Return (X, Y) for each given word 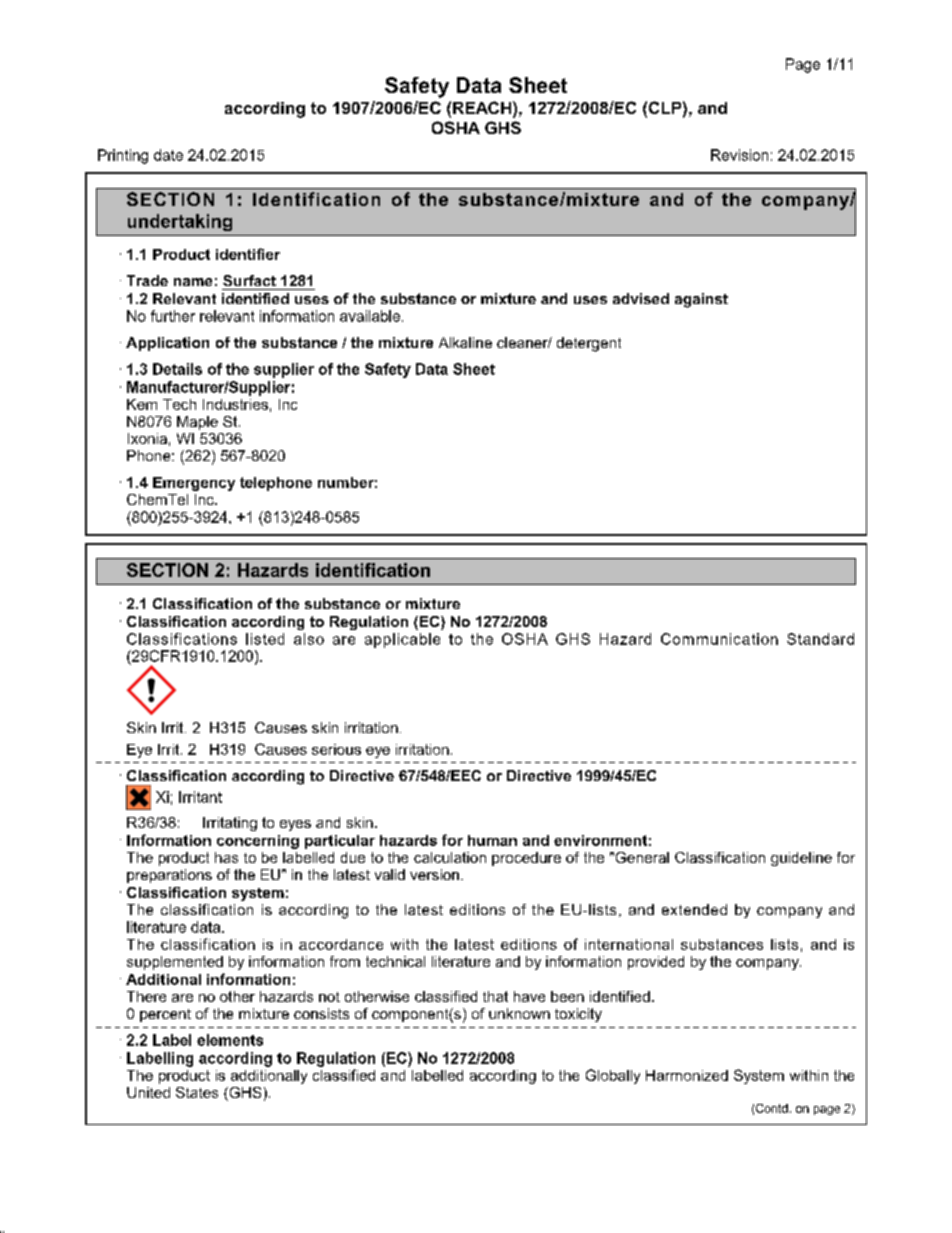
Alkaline (465, 342)
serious (336, 749)
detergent (589, 344)
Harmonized (687, 1075)
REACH (482, 107)
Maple (197, 423)
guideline (801, 859)
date (168, 155)
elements (230, 1040)
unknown (519, 1013)
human (492, 840)
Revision (739, 155)
